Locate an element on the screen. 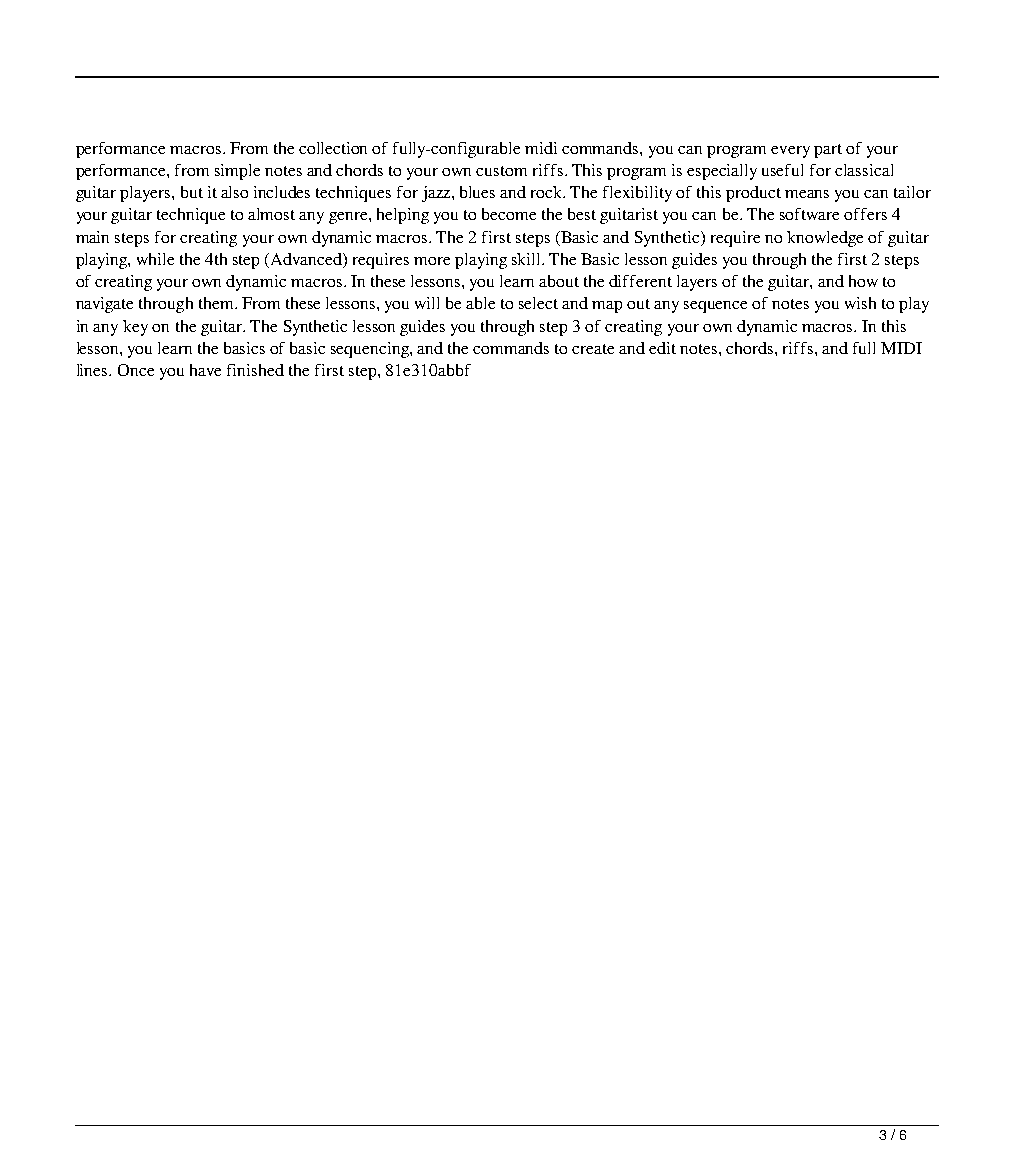  almost is located at coordinates (271, 214).
